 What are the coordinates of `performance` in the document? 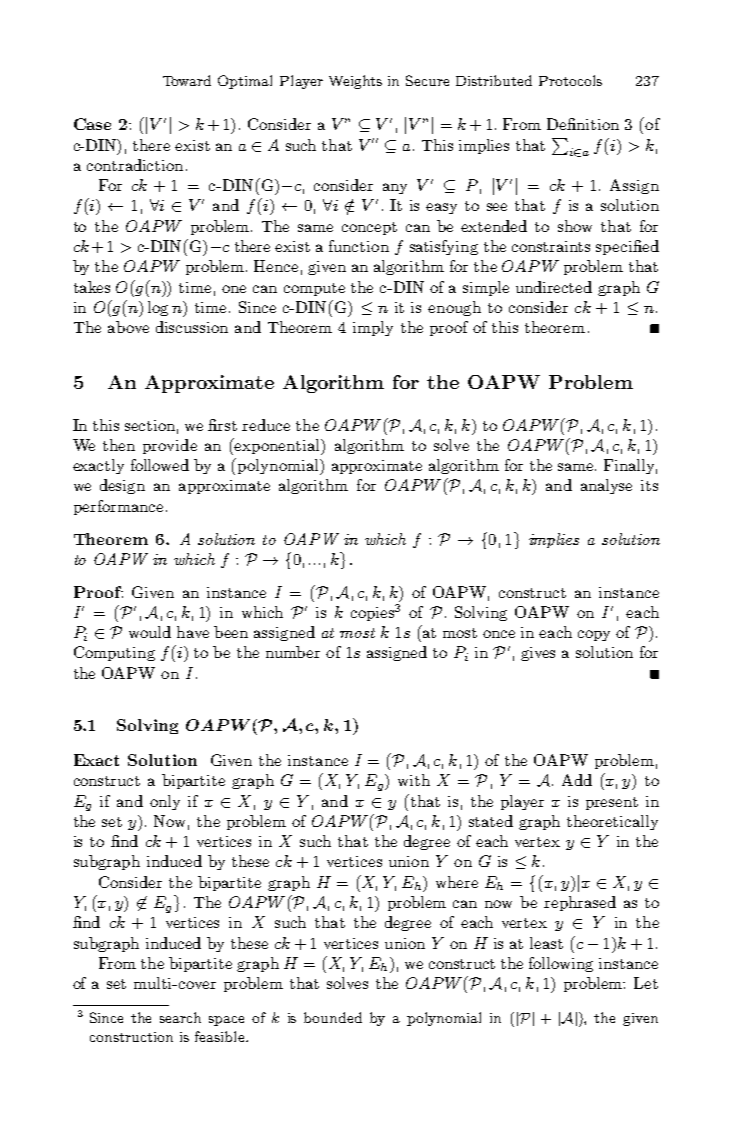 It's located at (118, 507).
